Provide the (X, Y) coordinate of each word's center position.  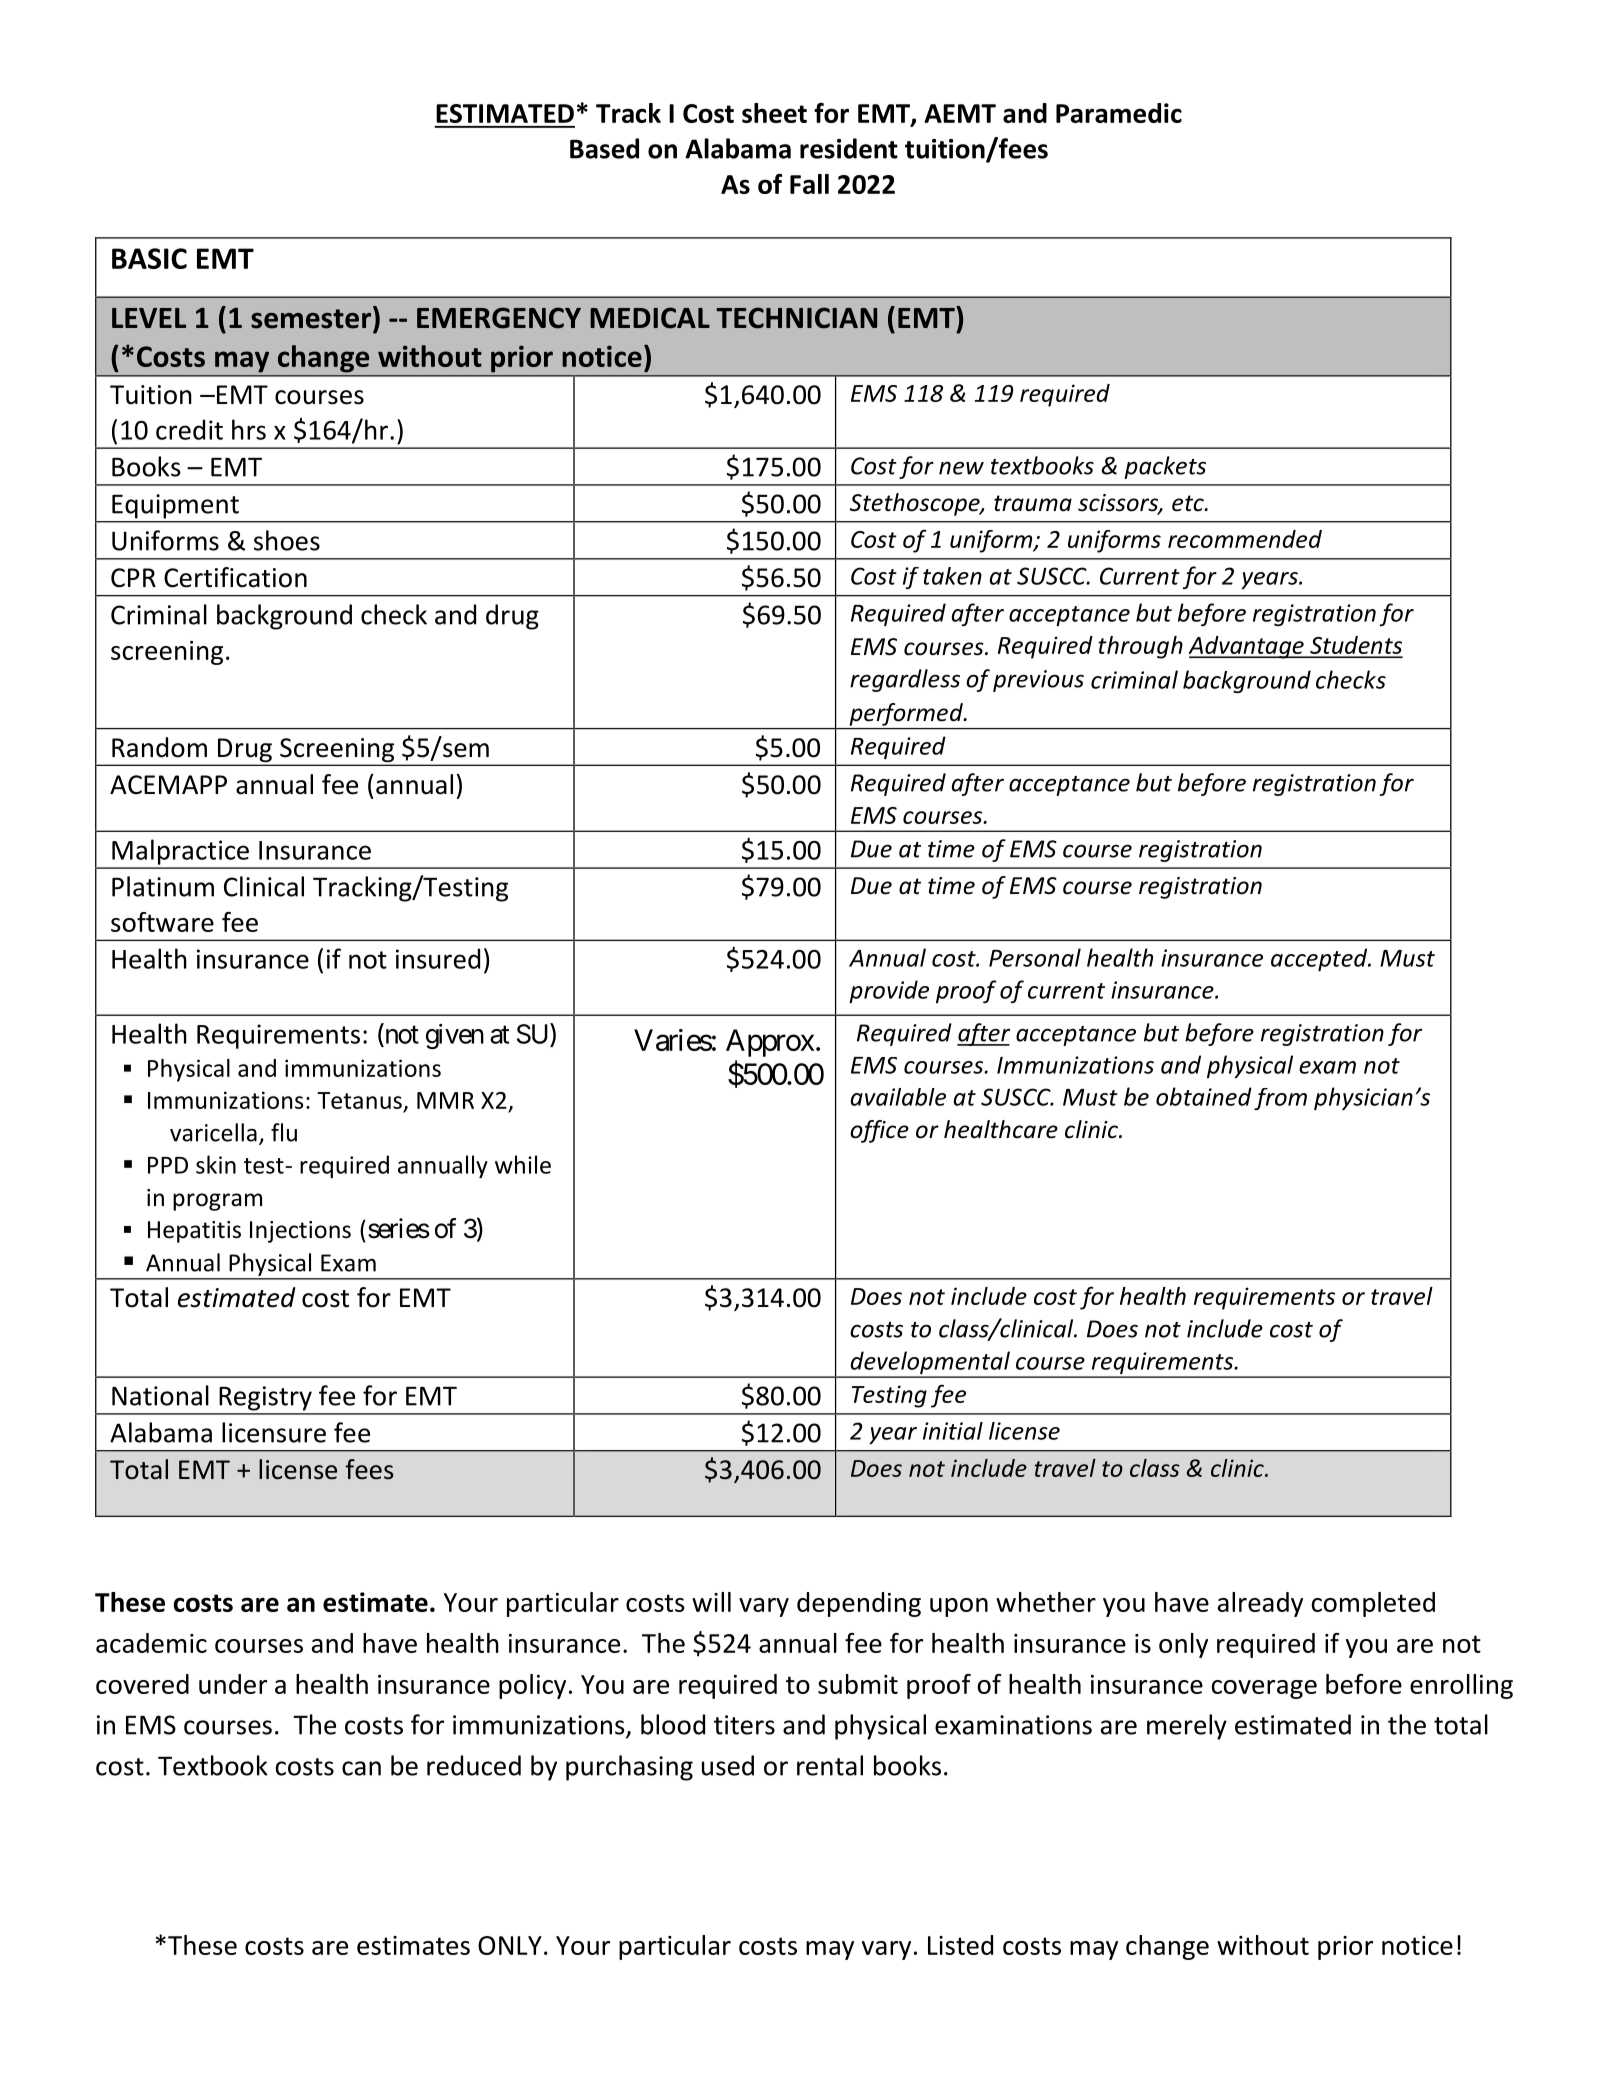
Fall (809, 184)
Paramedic (1119, 113)
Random (159, 747)
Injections (300, 1232)
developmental (930, 1364)
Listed (960, 1945)
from (1280, 1099)
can (361, 1768)
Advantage (1247, 647)
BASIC (149, 258)
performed (907, 714)
